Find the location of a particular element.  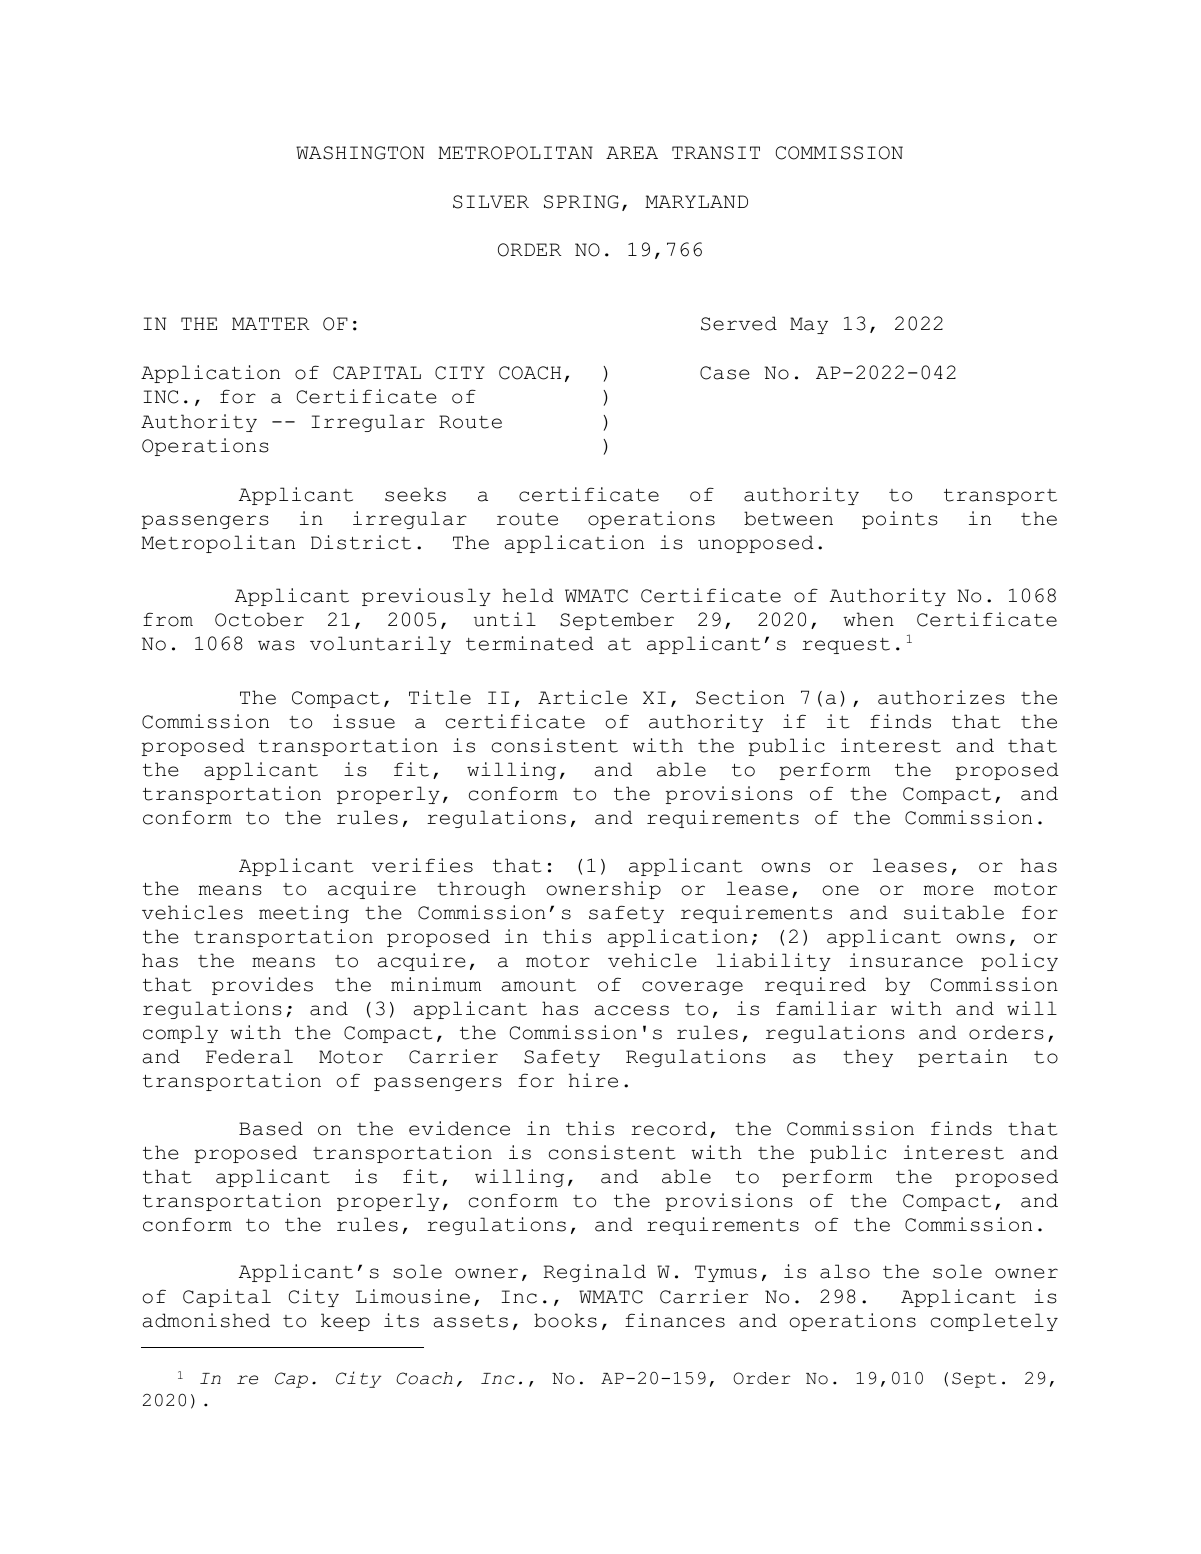

issue is located at coordinates (364, 721).
